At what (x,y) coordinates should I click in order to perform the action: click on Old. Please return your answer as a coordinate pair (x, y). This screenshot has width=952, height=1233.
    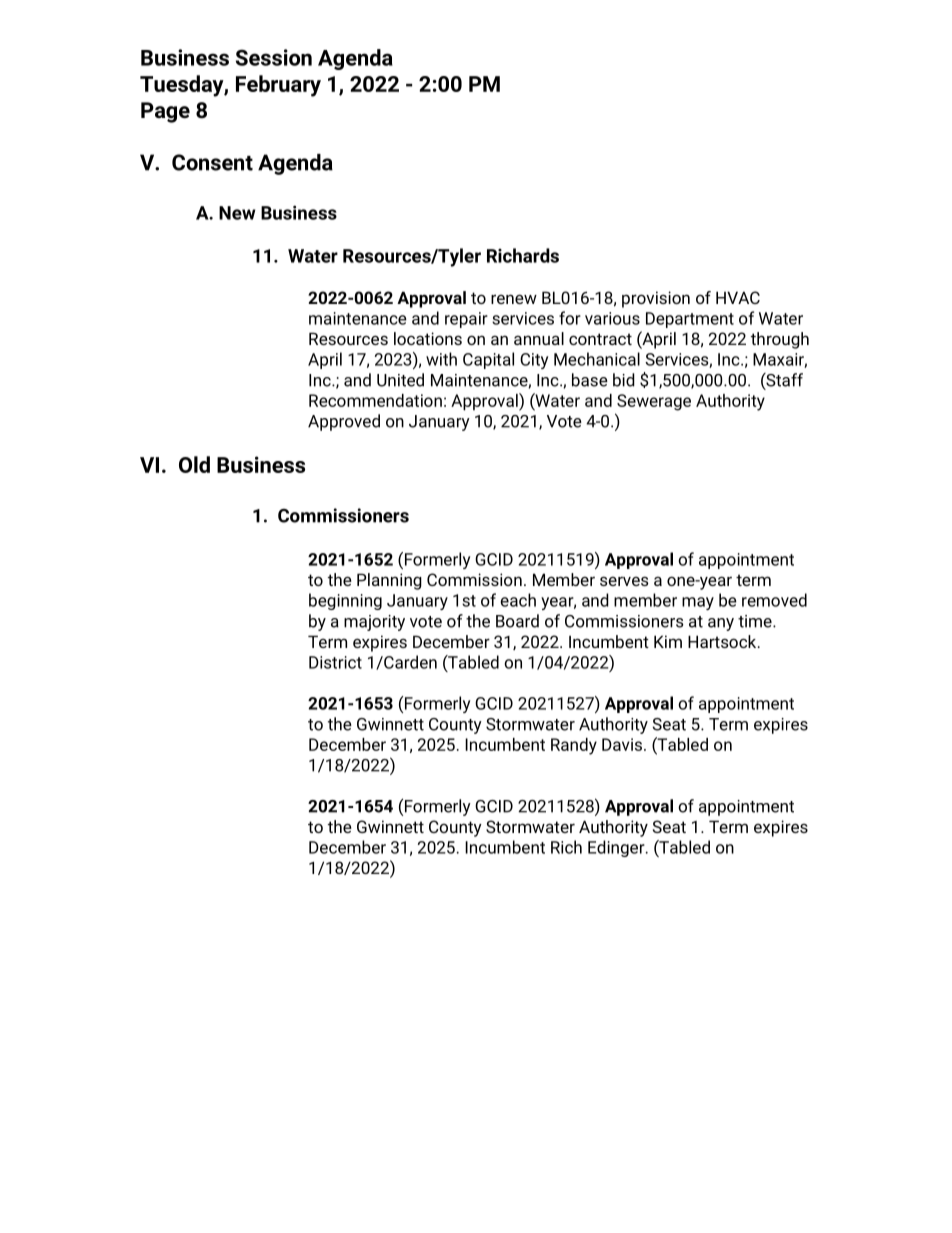
    Looking at the image, I should click on (194, 464).
